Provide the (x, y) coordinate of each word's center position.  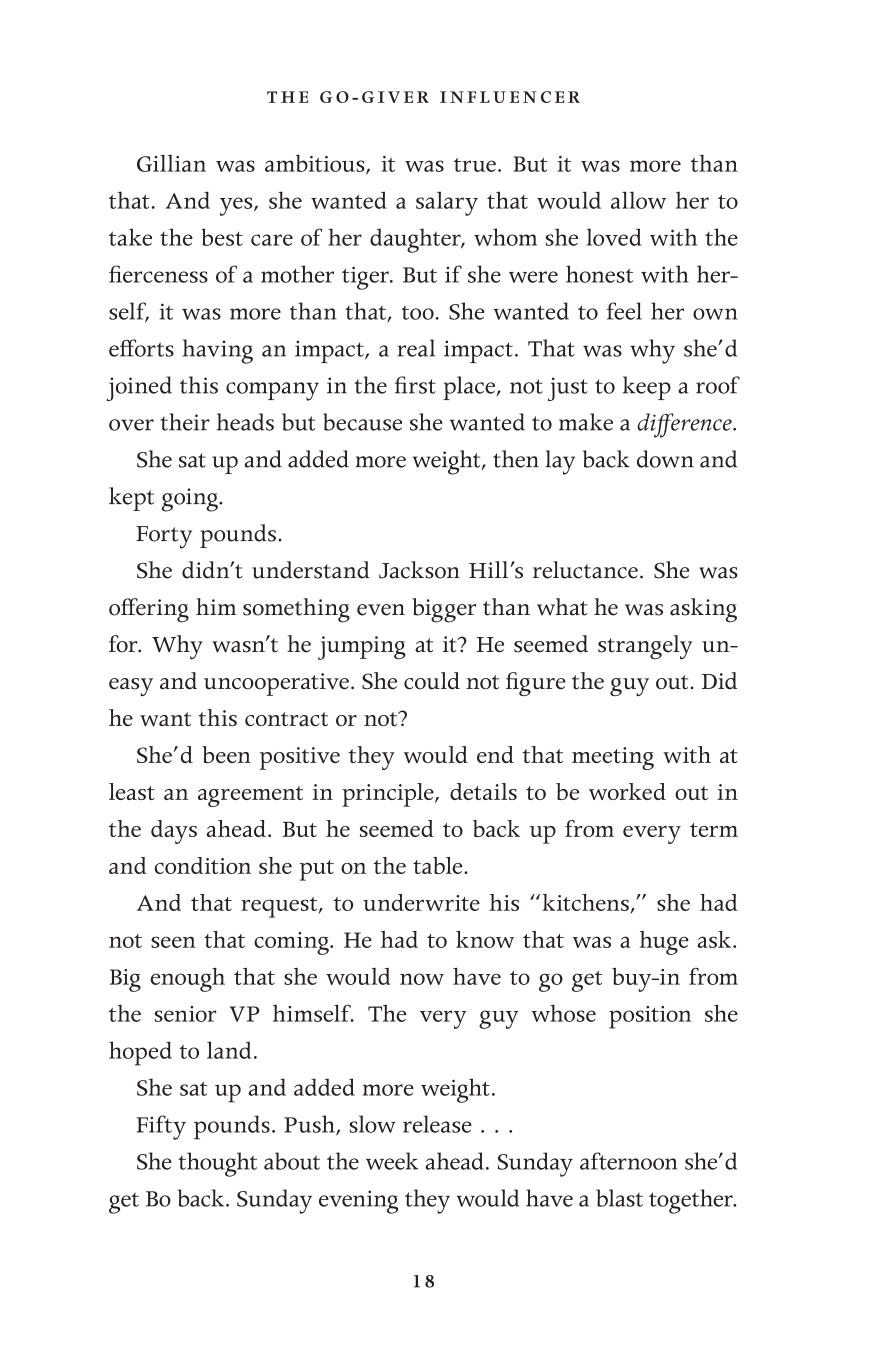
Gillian (171, 163)
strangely (645, 647)
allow (638, 200)
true (475, 165)
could (432, 681)
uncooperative (276, 684)
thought (217, 1164)
